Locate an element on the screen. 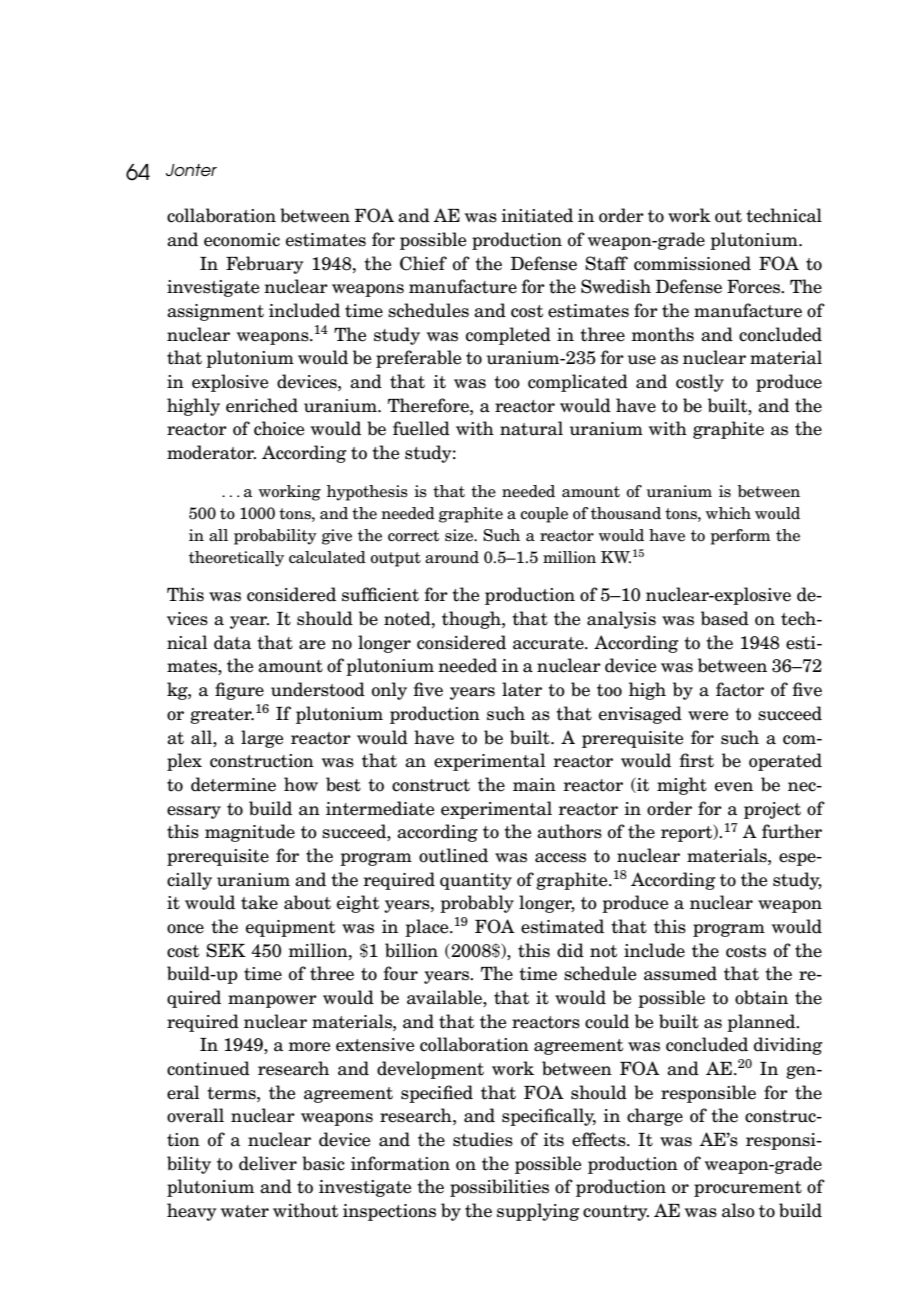  initiated is located at coordinates (537, 215).
